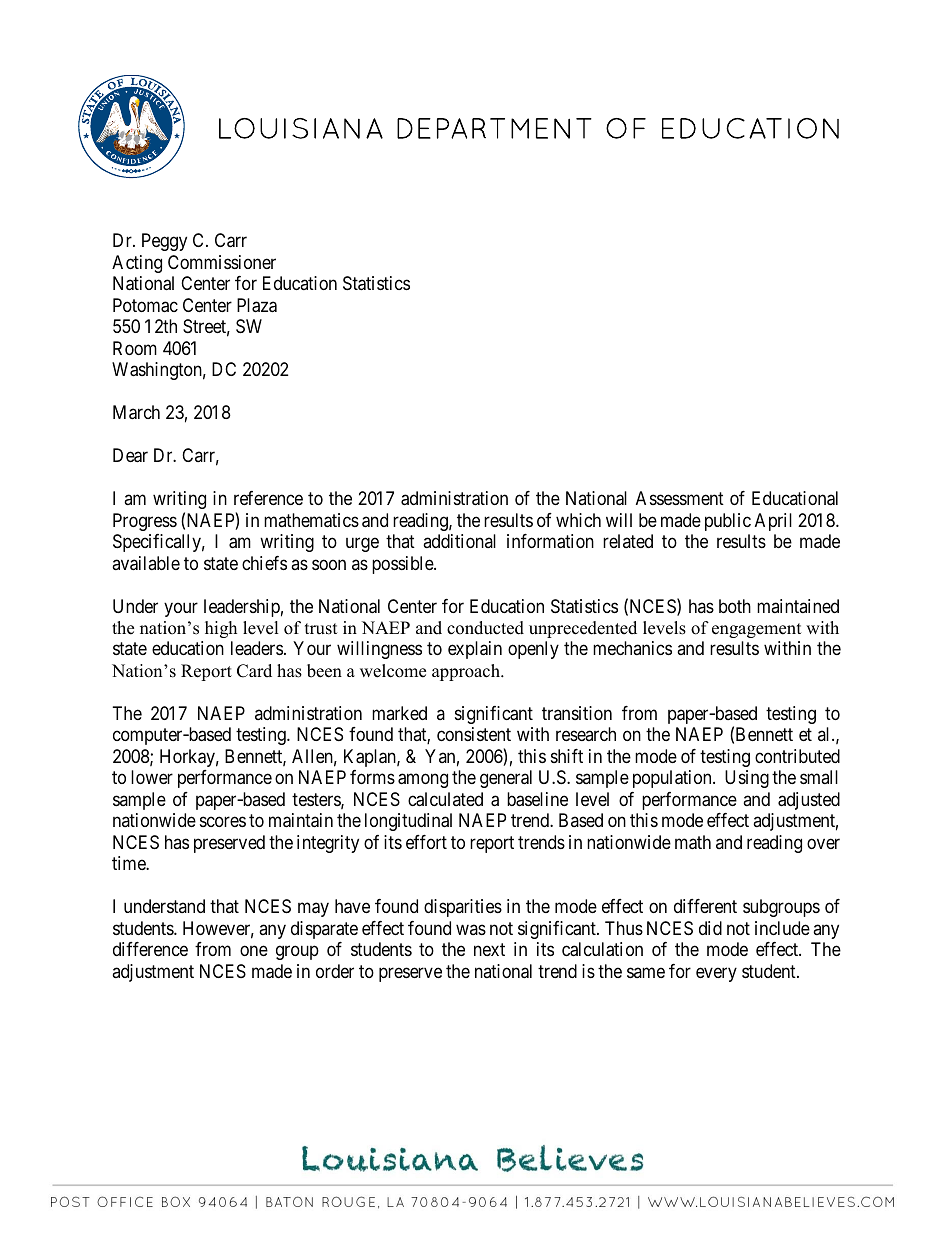 The width and height of the document is (952, 1233). What do you see at coordinates (150, 949) in the document?
I see `difference` at bounding box center [150, 949].
